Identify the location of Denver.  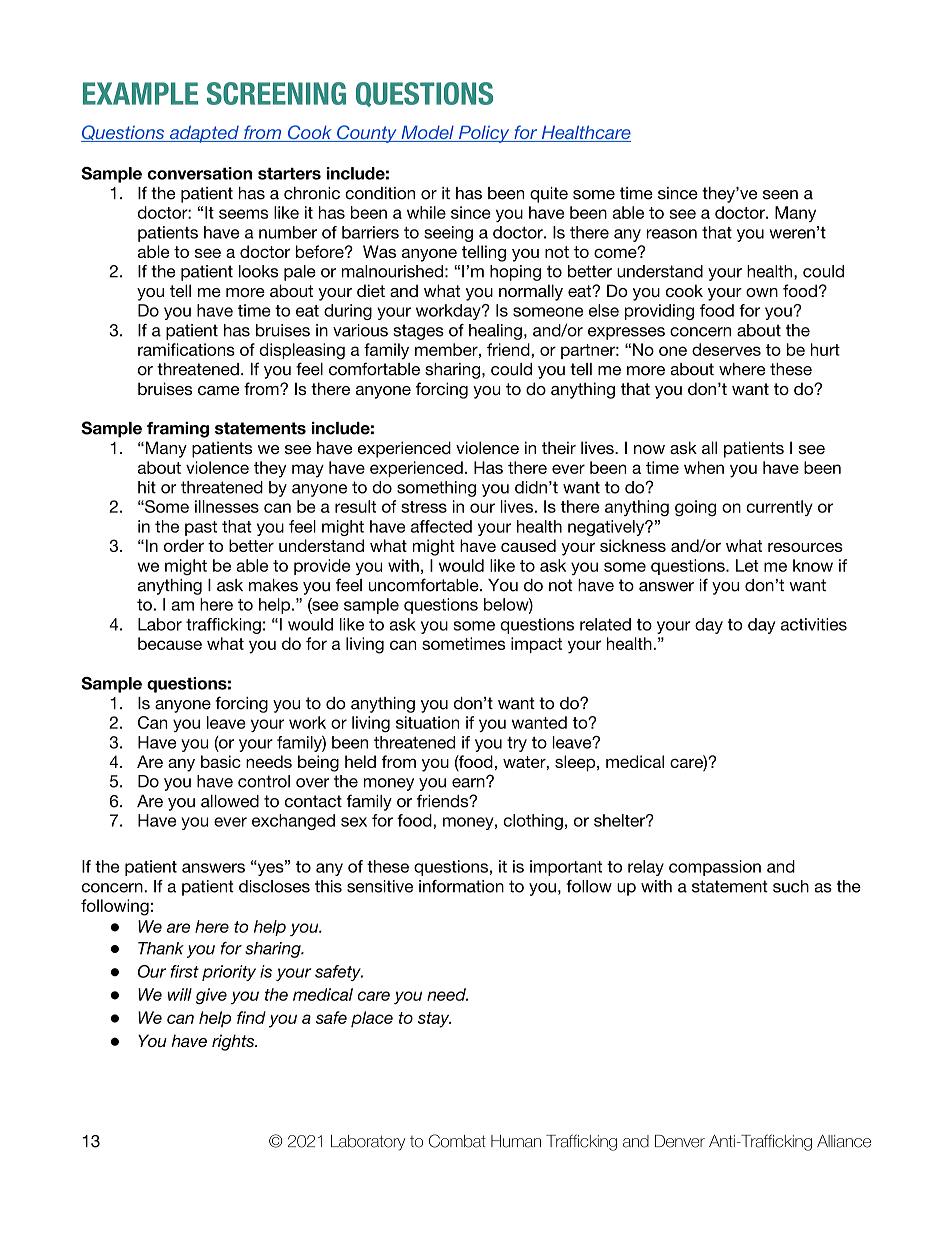
(680, 1141).
